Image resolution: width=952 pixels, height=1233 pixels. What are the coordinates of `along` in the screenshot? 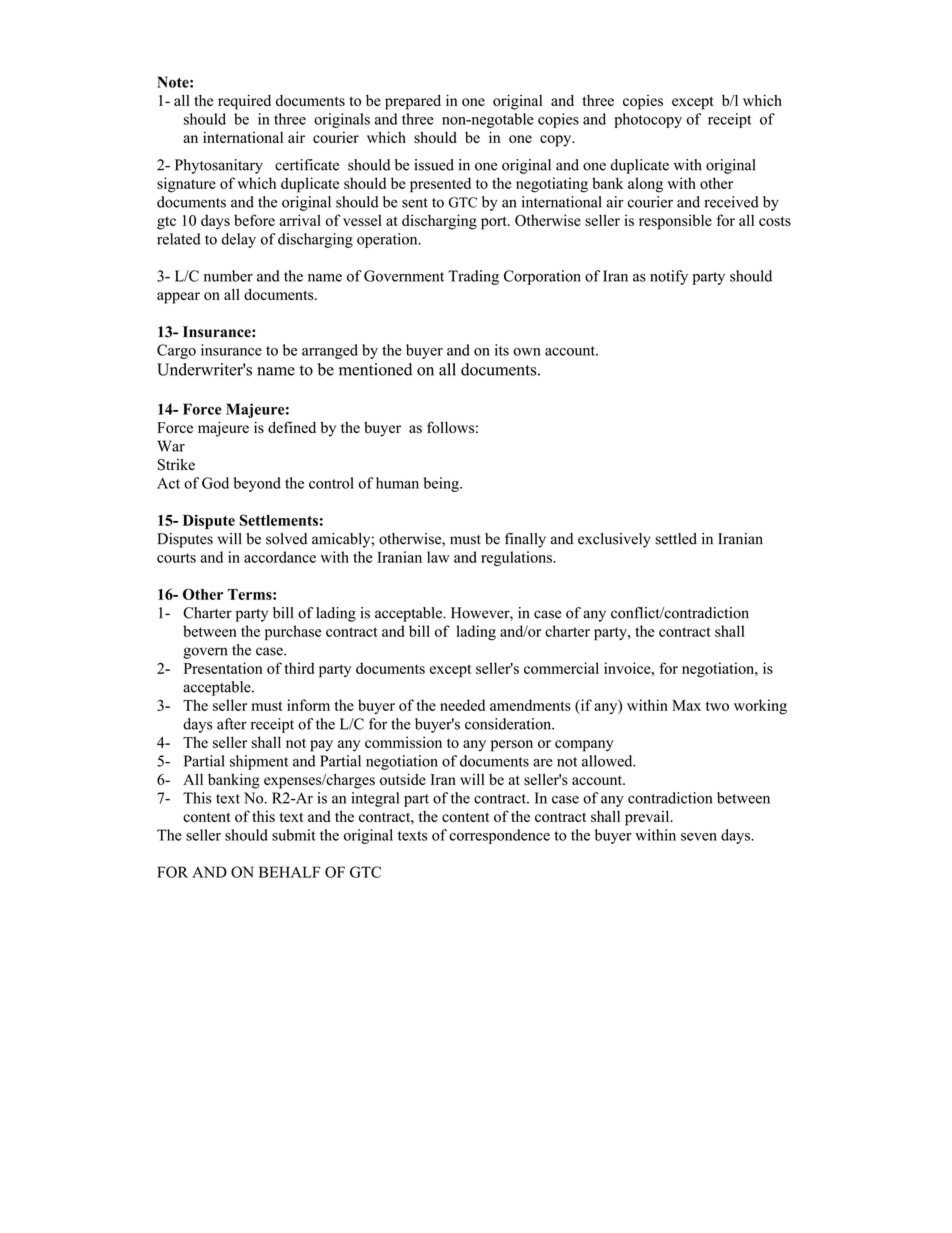 It's located at (645, 185).
